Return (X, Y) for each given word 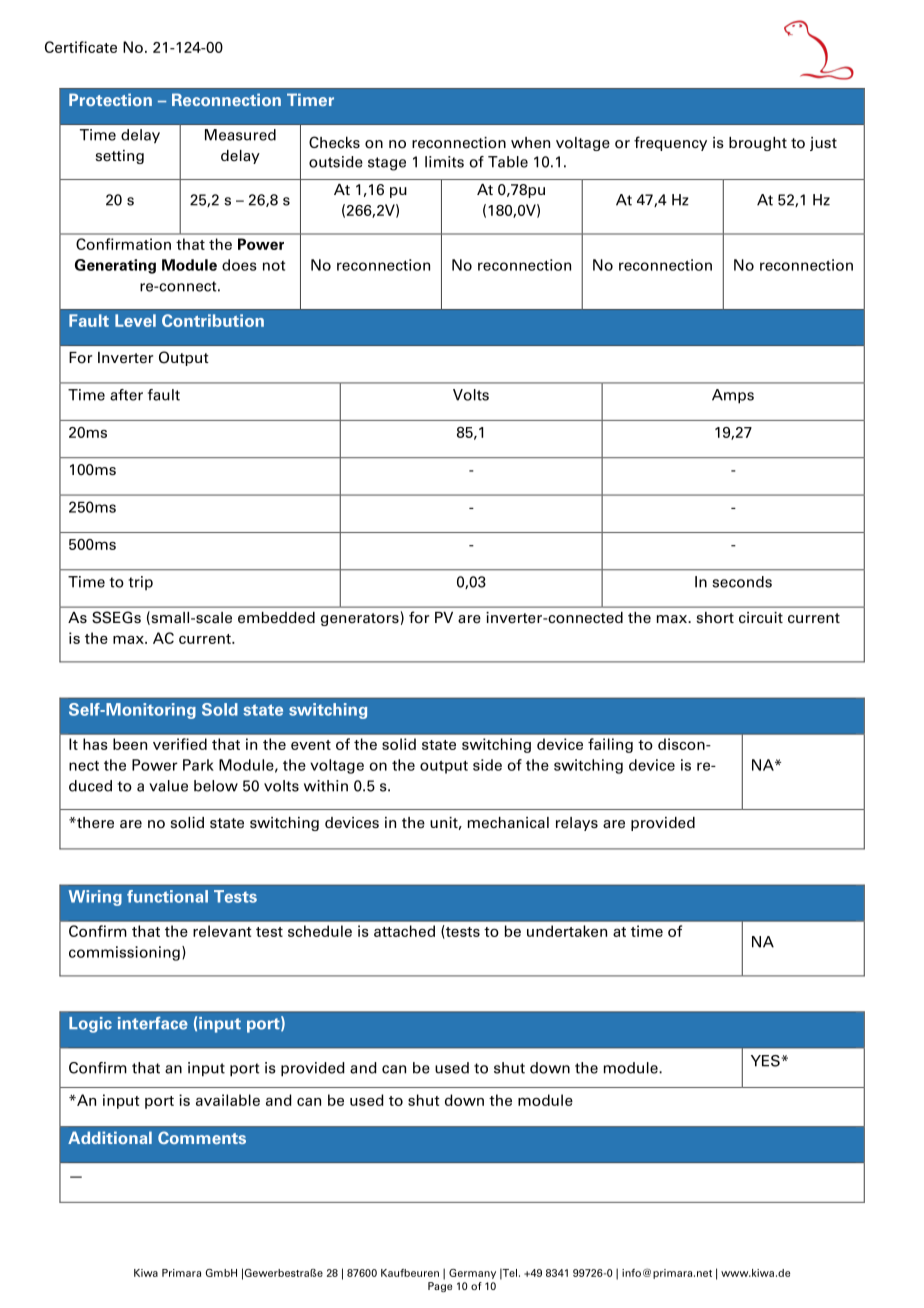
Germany (472, 1274)
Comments (202, 1137)
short (715, 618)
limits (444, 162)
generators (360, 619)
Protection (110, 99)
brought (758, 144)
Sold (220, 709)
